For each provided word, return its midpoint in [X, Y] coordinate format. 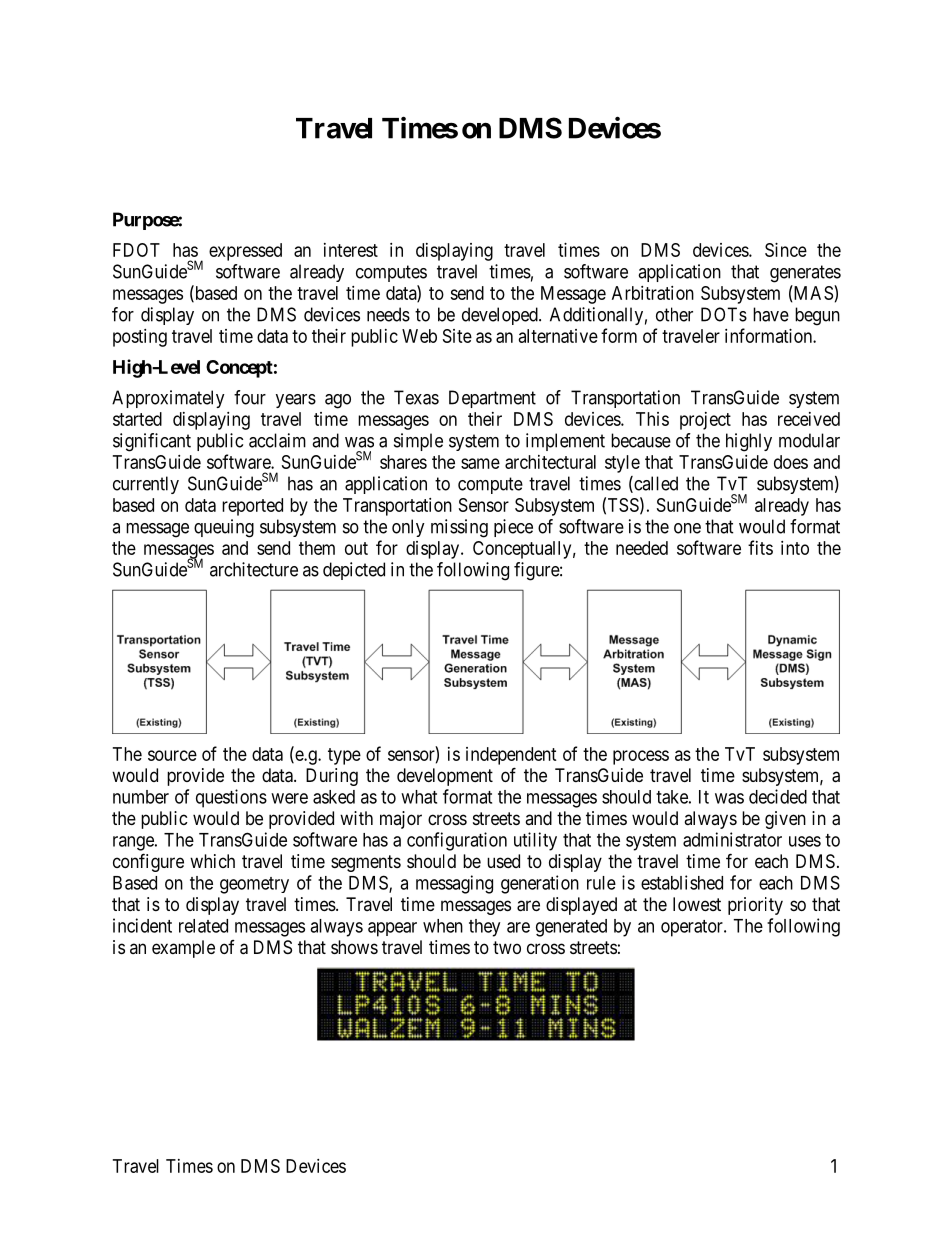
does [791, 462]
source [172, 755]
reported [252, 507]
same [480, 463]
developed [501, 316]
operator [693, 928]
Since [786, 250]
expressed [245, 252]
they [484, 928]
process [641, 757]
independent [511, 756]
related [203, 926]
